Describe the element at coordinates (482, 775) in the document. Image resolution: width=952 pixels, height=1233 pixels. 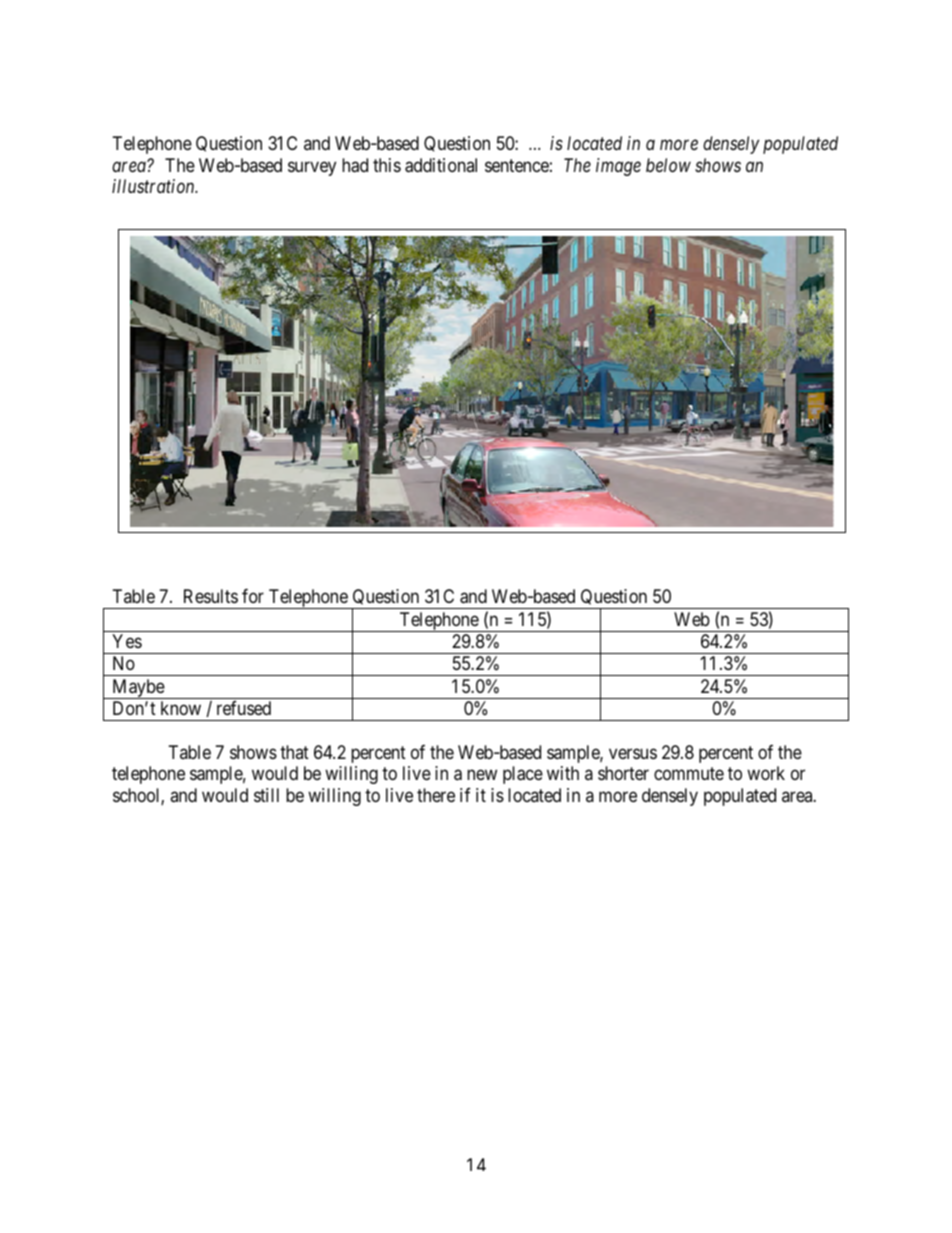
I see `new` at that location.
